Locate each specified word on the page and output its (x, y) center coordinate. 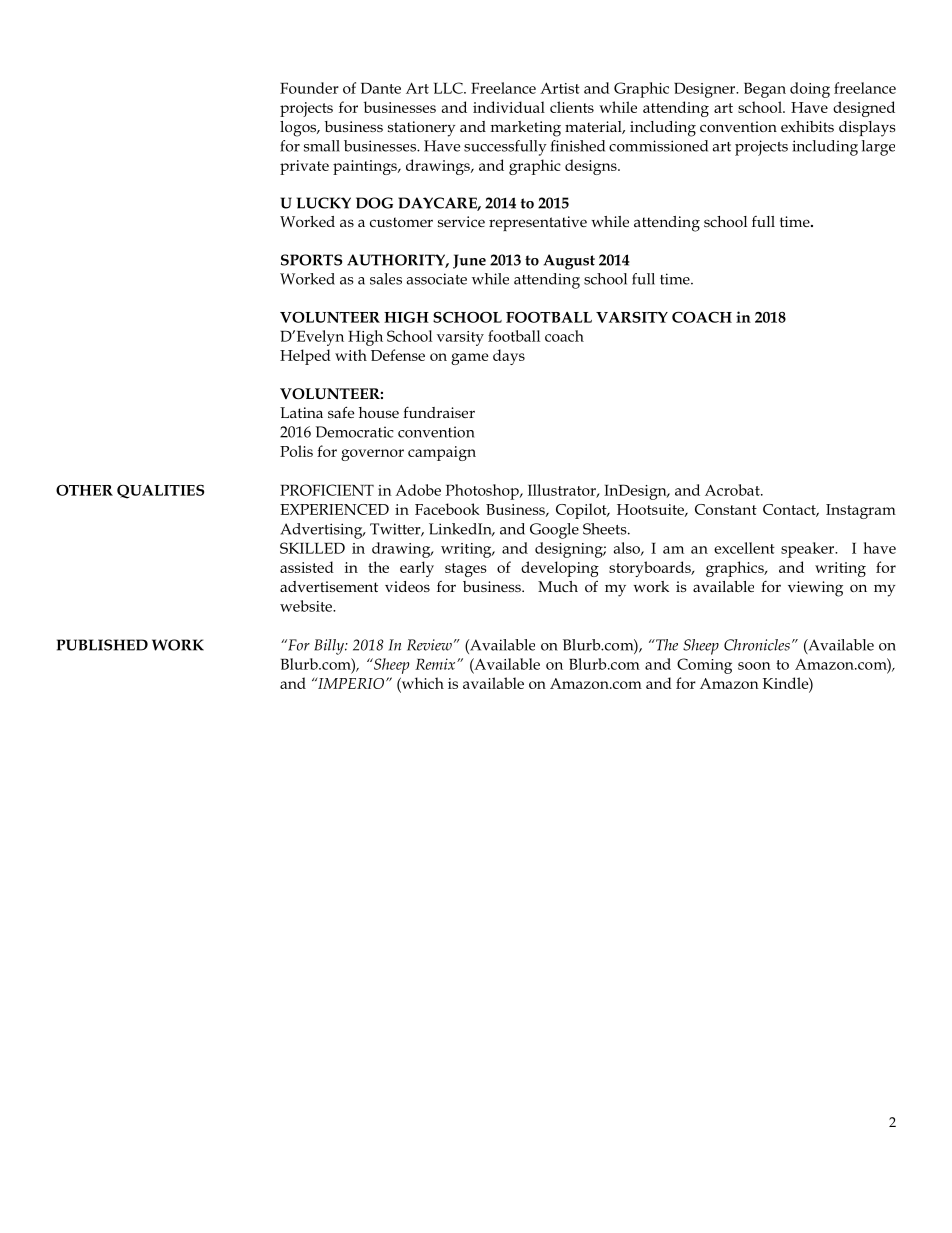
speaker (809, 550)
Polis (296, 451)
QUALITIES (160, 492)
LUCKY (324, 203)
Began (765, 90)
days (509, 357)
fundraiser (439, 412)
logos (299, 129)
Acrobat (733, 490)
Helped (305, 357)
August (569, 262)
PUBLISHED (102, 645)
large (878, 148)
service (461, 221)
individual (509, 107)
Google (554, 531)
